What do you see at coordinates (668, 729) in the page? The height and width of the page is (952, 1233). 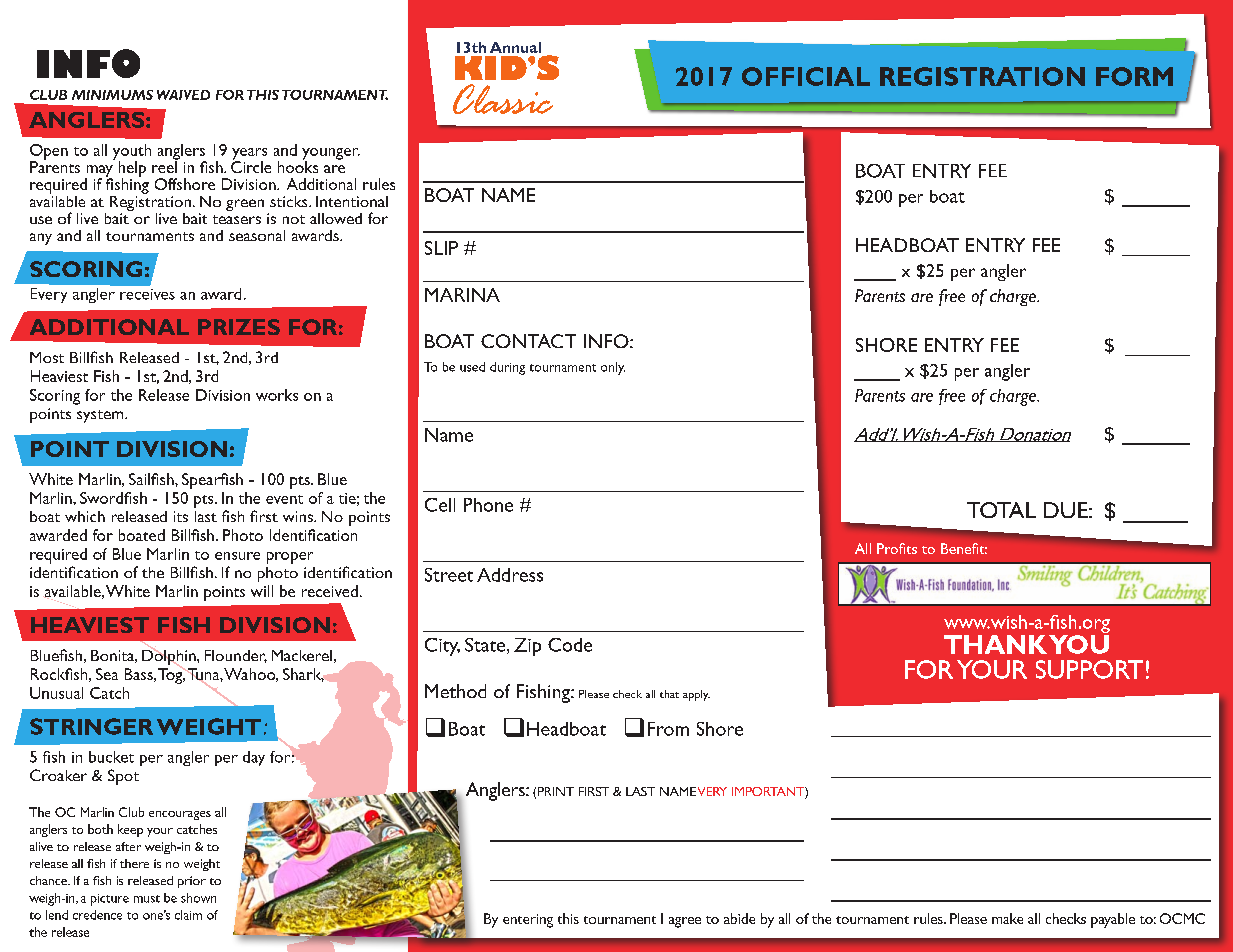 I see `From` at bounding box center [668, 729].
